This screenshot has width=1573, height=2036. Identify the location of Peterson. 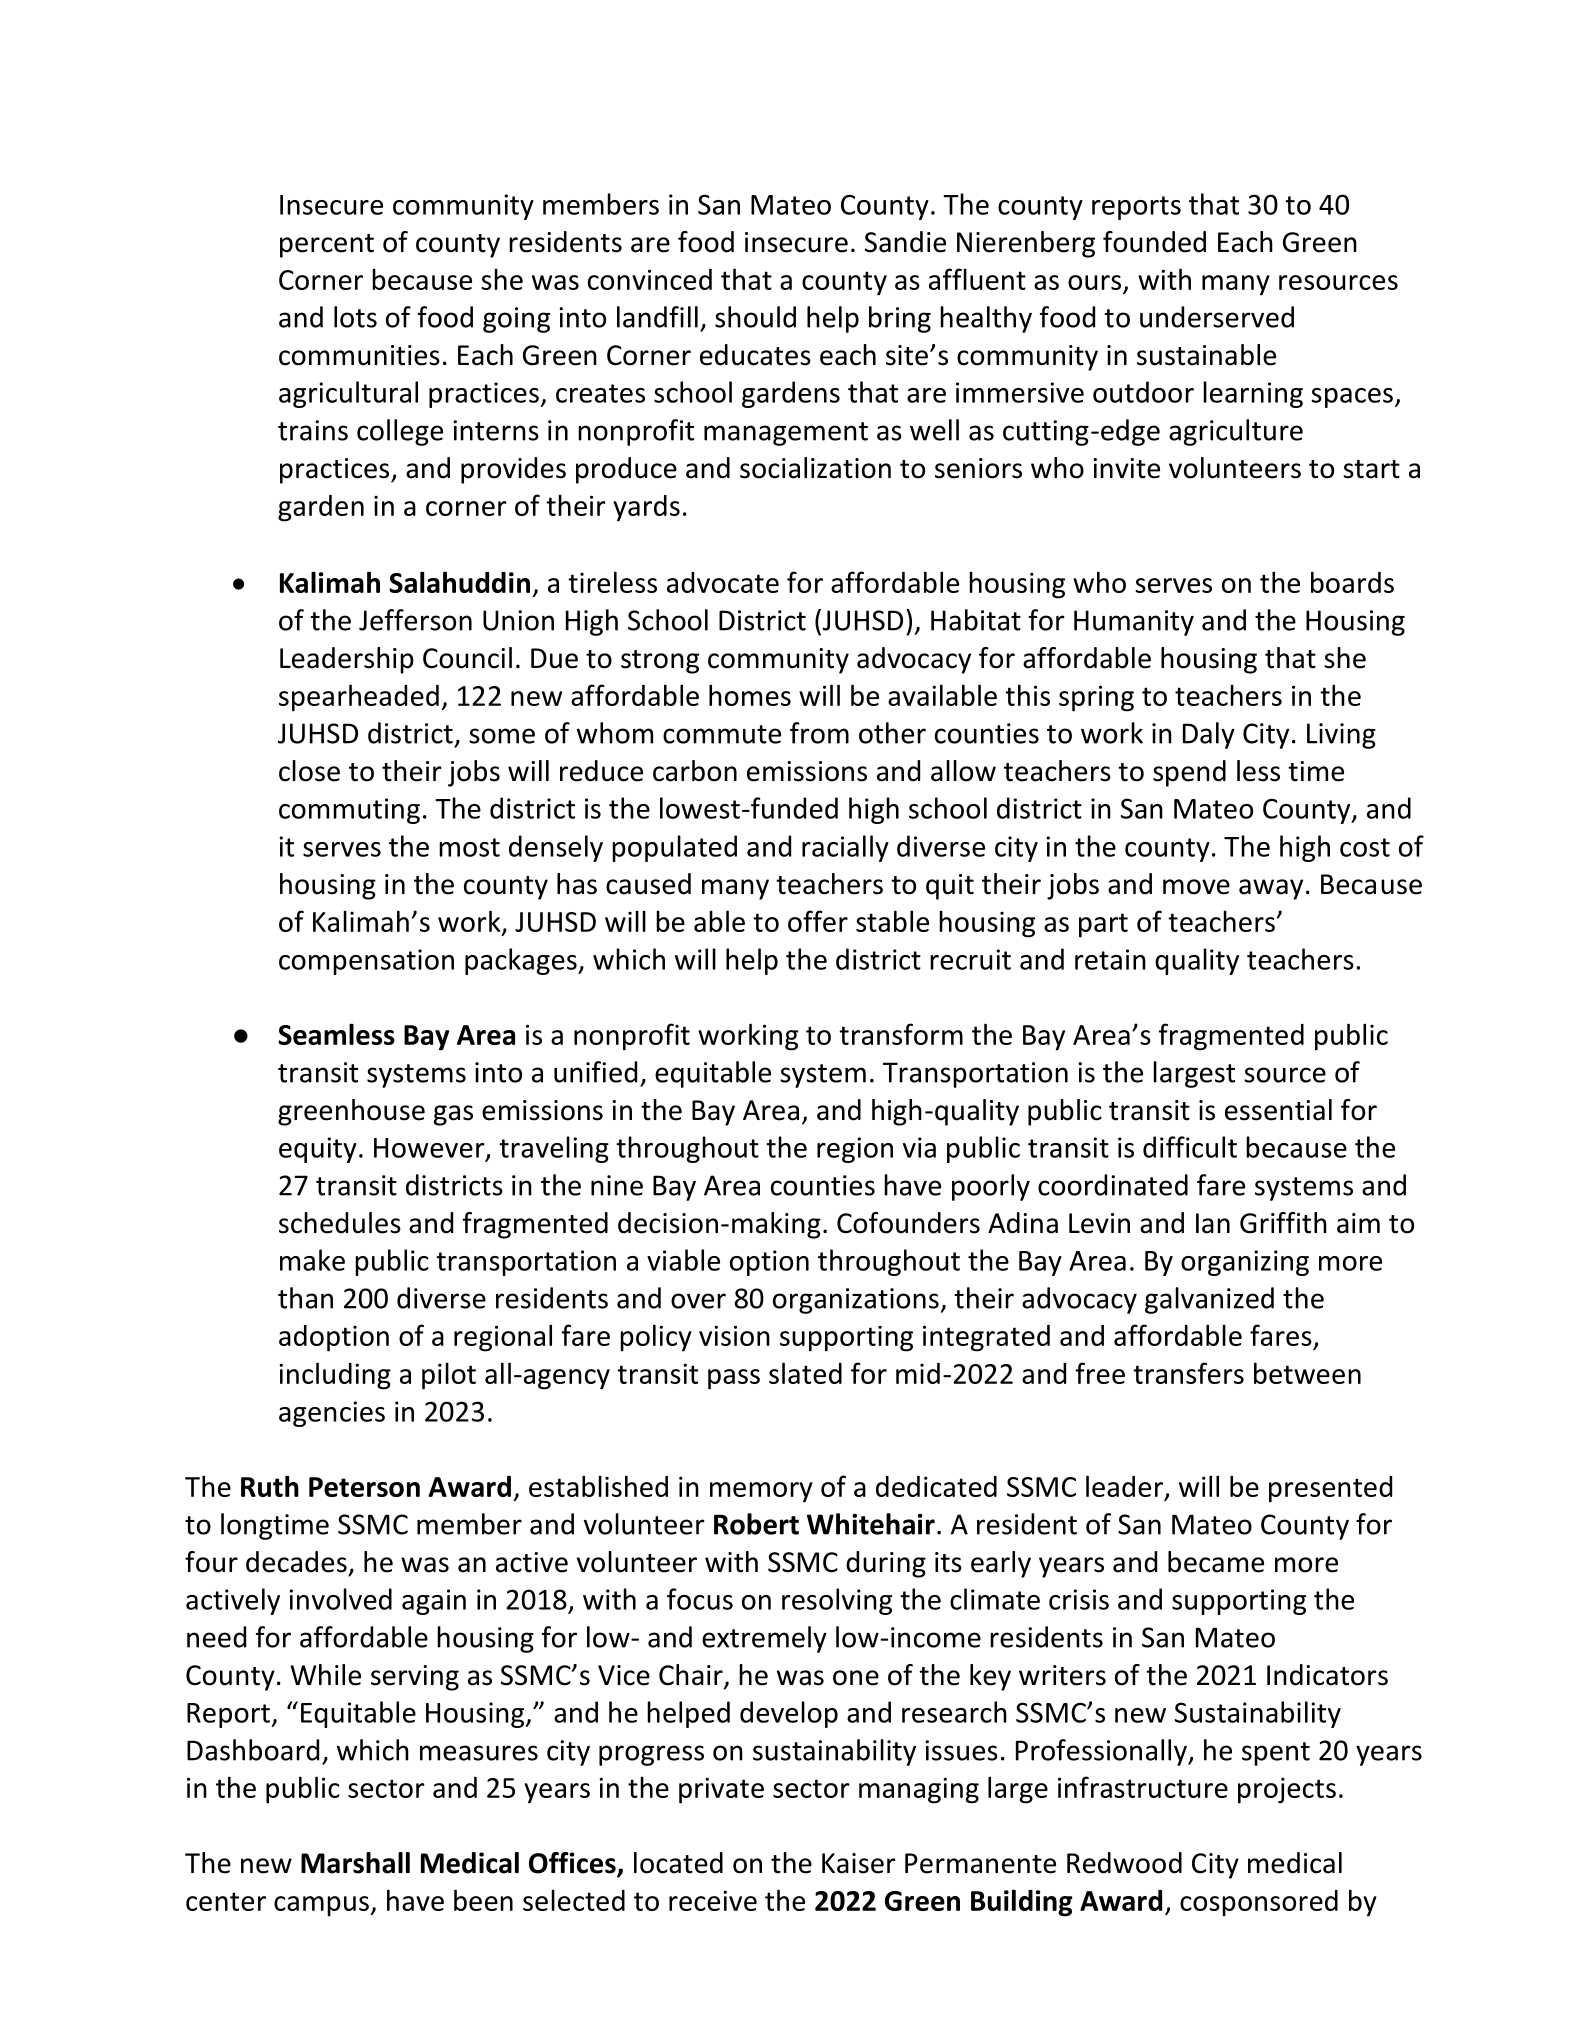
(364, 1487).
